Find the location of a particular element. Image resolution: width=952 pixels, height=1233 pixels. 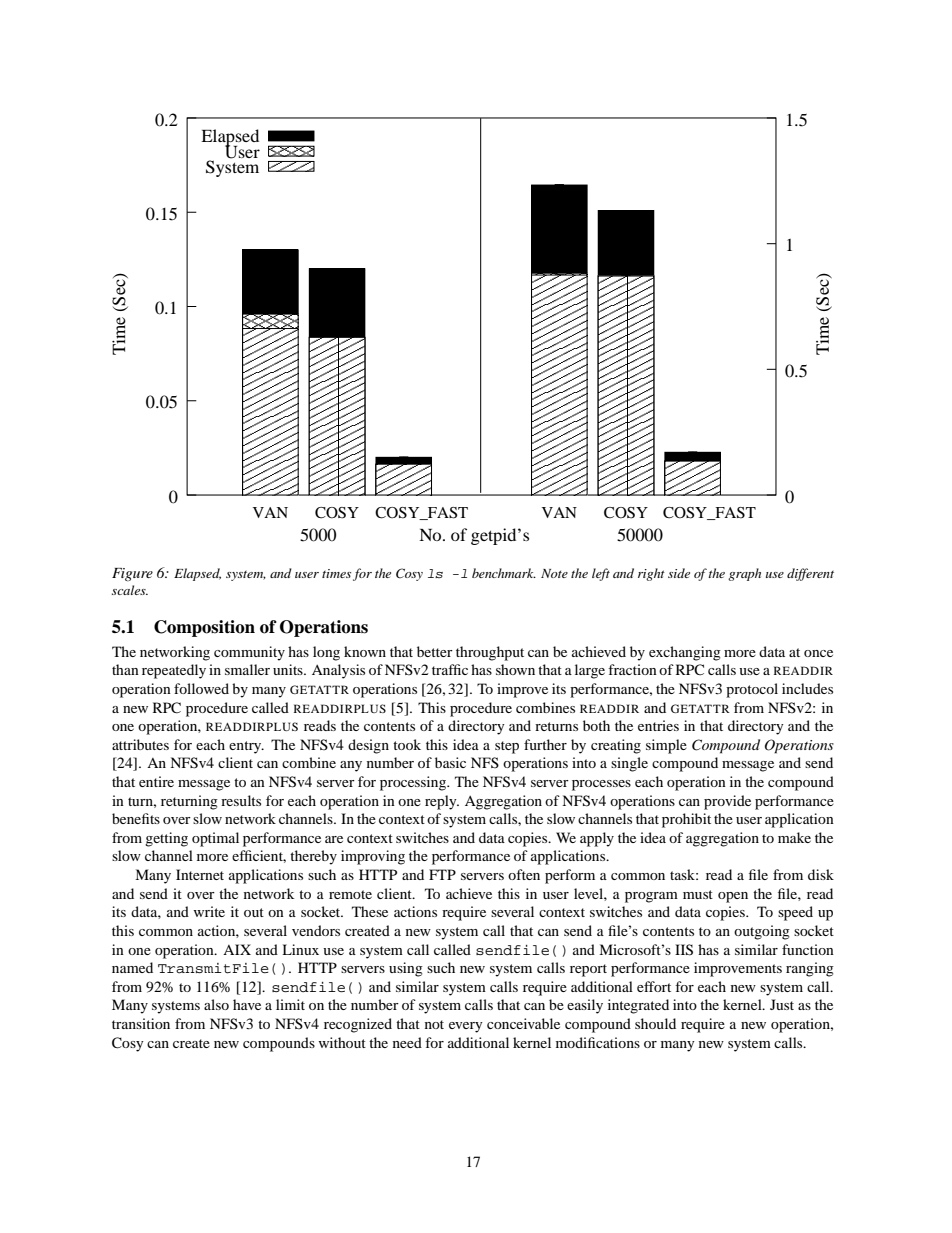

provide is located at coordinates (727, 802).
